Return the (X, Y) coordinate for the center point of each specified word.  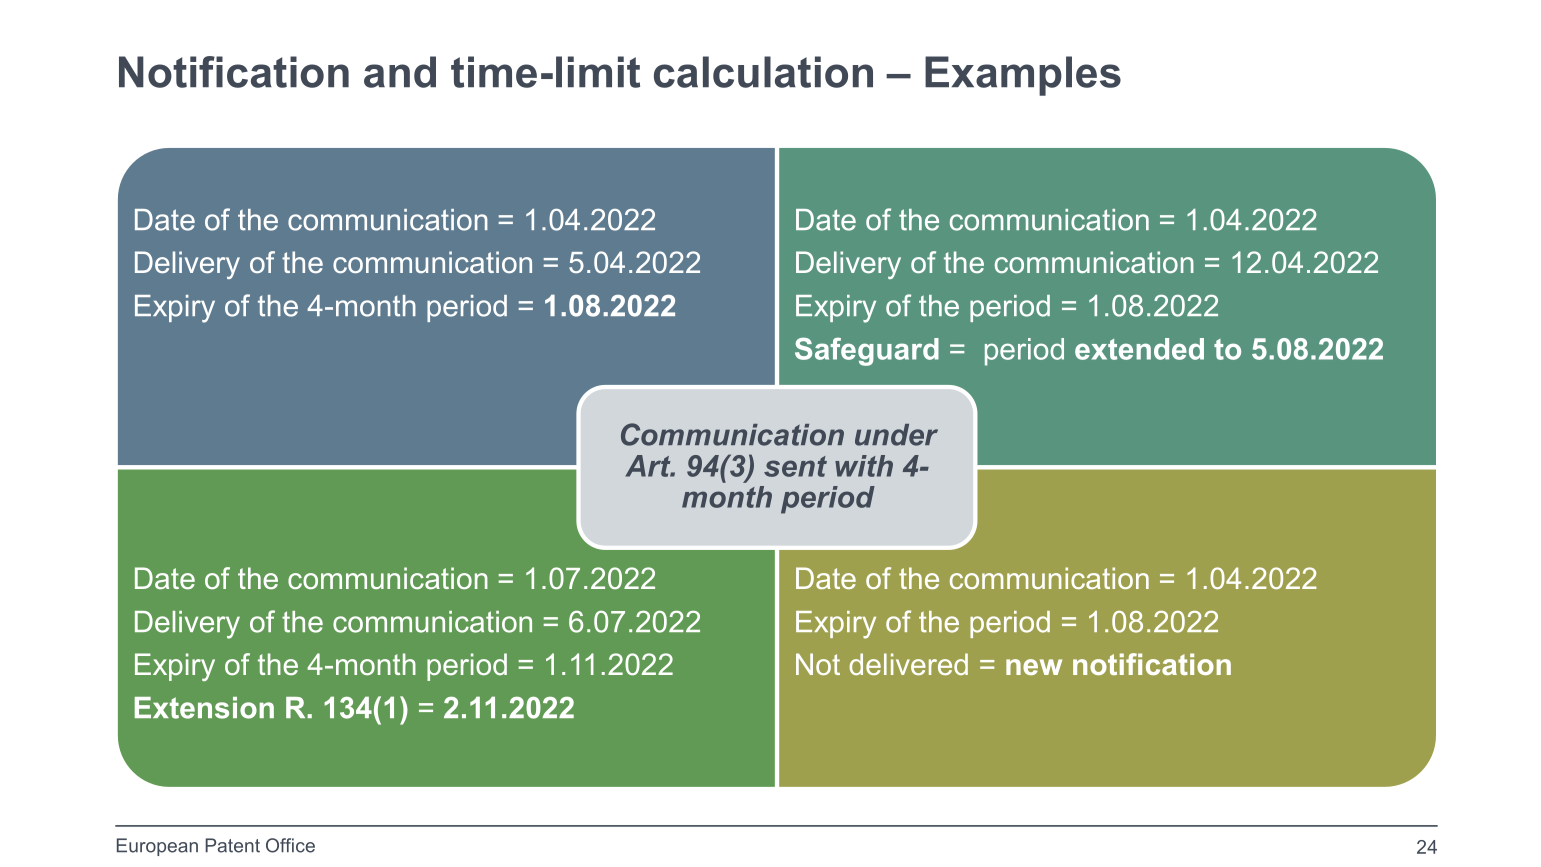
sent (795, 466)
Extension (204, 708)
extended (1139, 349)
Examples (1023, 76)
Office (290, 845)
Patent (232, 845)
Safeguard (867, 351)
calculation (763, 72)
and (400, 72)
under (896, 435)
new (1034, 667)
